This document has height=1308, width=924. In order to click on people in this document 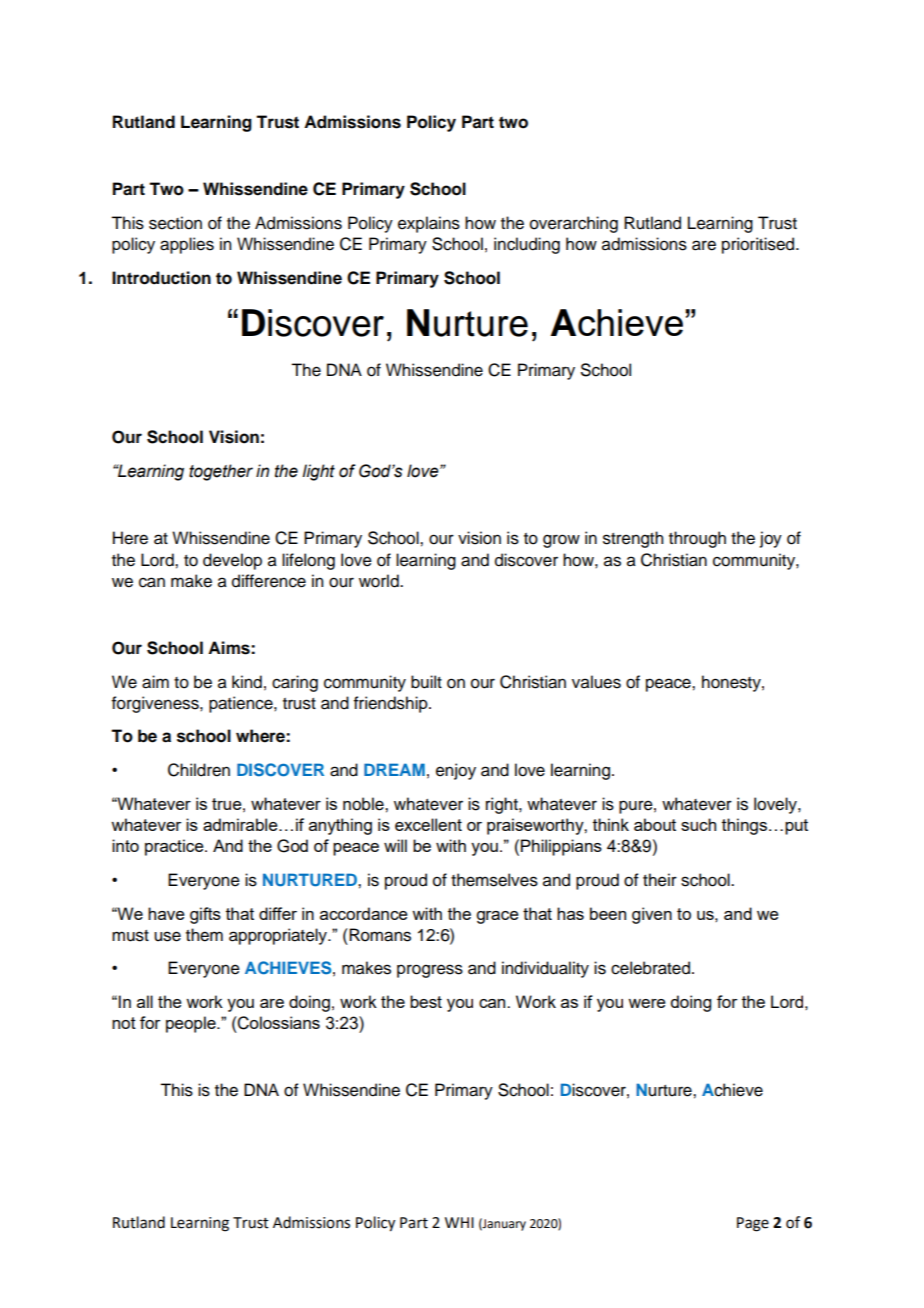, I will do `click(192, 1024)`.
